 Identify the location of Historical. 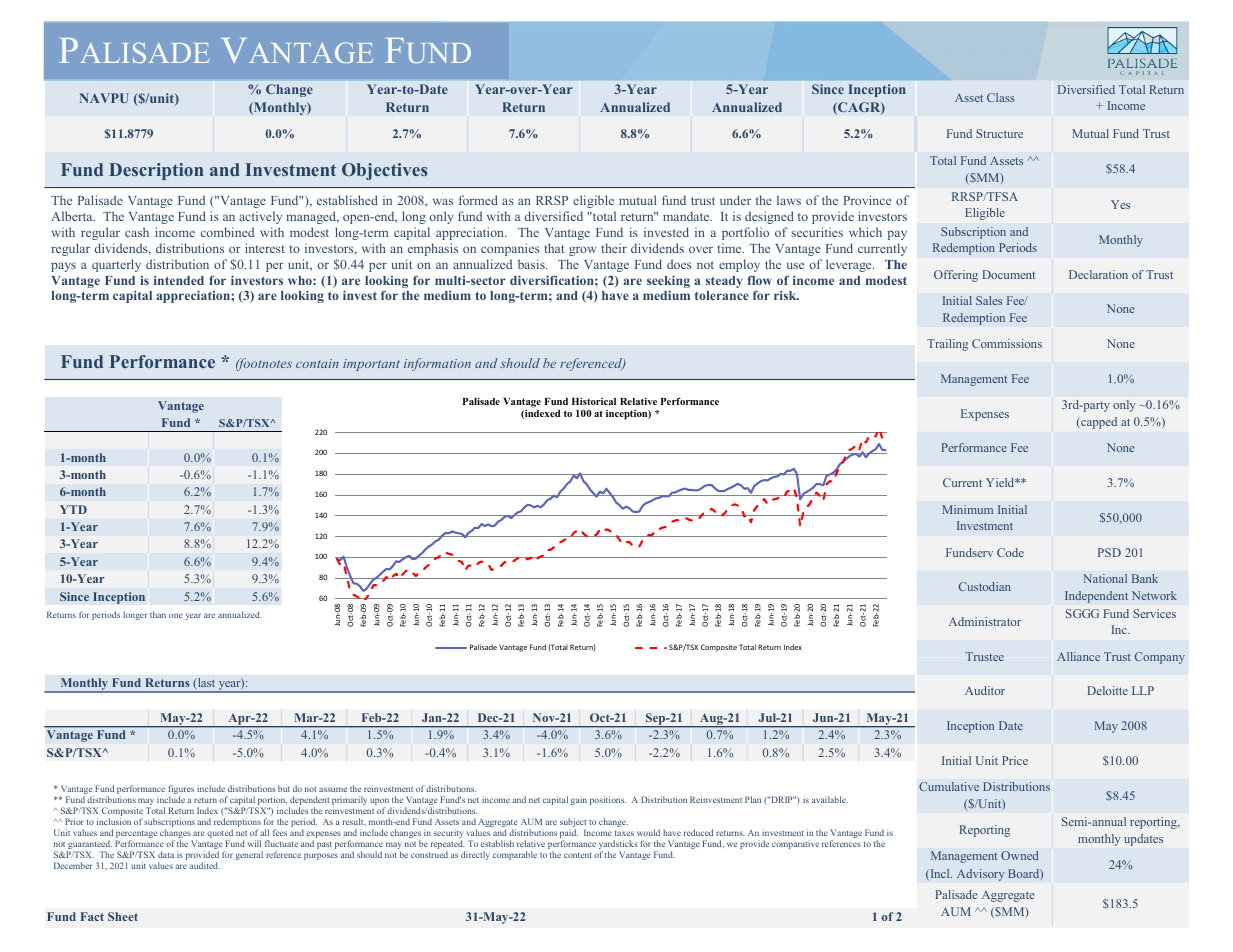
(594, 401).
